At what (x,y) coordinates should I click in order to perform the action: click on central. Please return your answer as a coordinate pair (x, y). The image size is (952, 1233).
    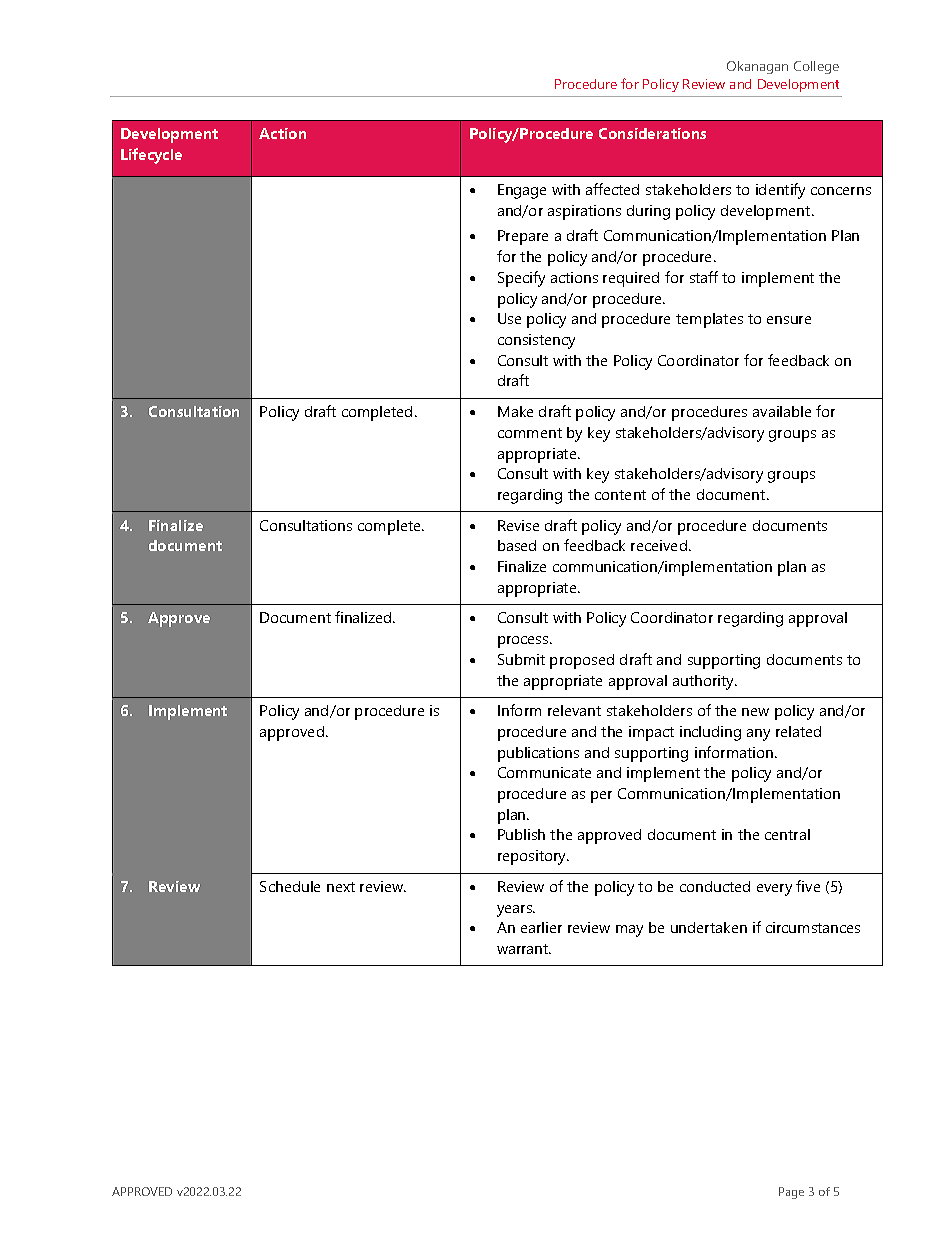
    Looking at the image, I should click on (787, 834).
